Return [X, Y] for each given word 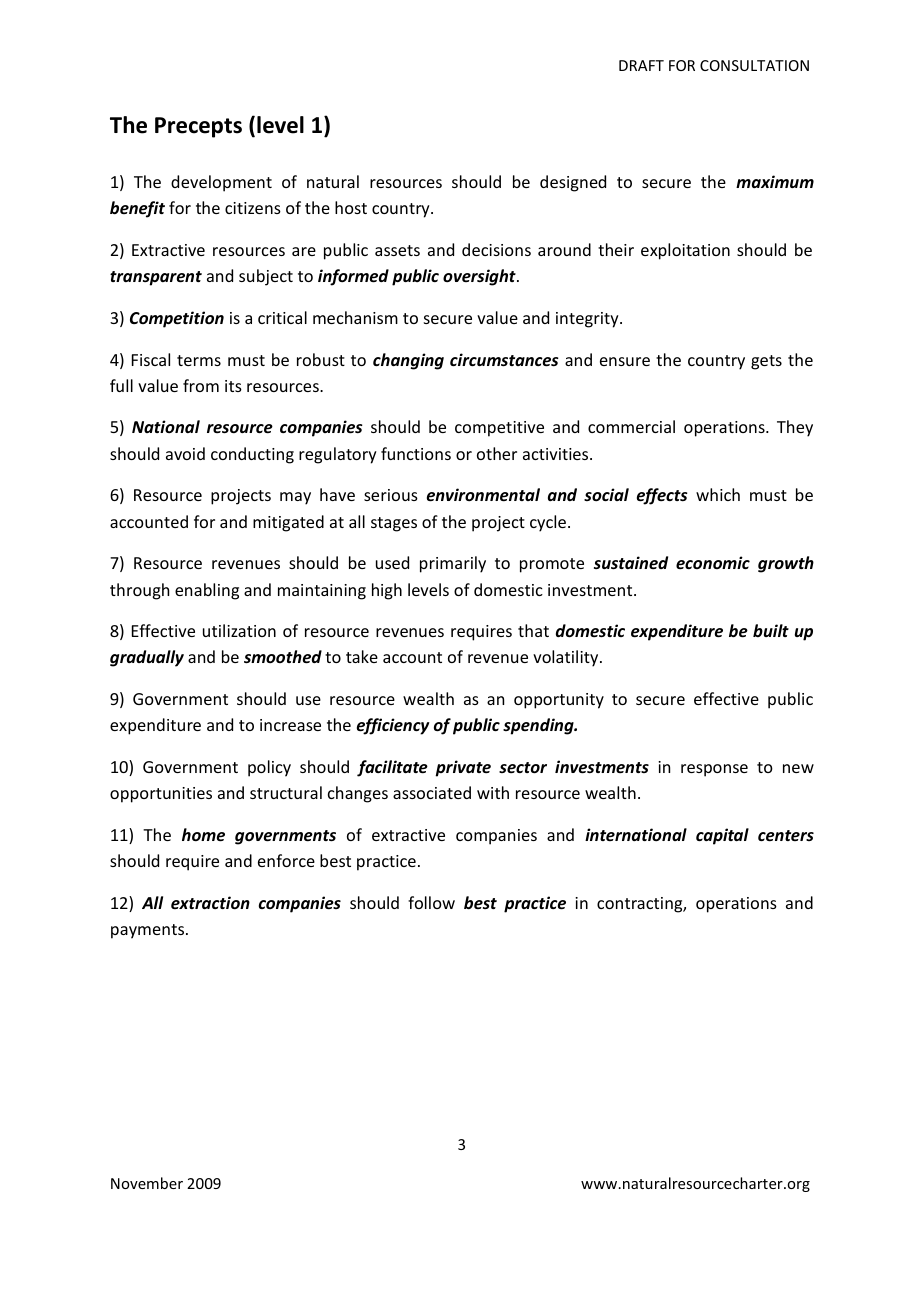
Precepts [198, 127]
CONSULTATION [754, 65]
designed [573, 183]
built [771, 630]
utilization [239, 630]
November [147, 1183]
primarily [453, 564]
